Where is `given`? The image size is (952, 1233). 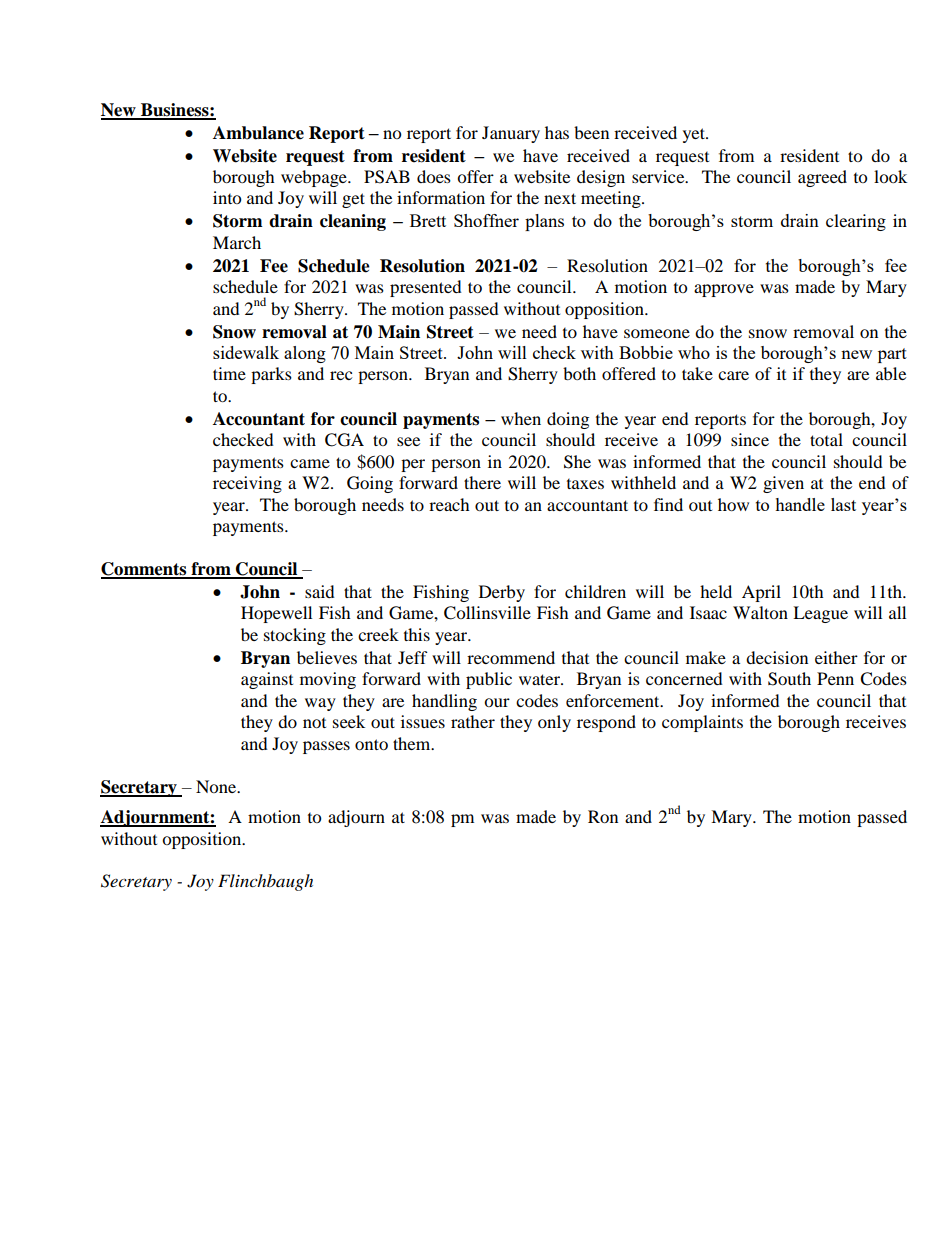
given is located at coordinates (783, 484).
